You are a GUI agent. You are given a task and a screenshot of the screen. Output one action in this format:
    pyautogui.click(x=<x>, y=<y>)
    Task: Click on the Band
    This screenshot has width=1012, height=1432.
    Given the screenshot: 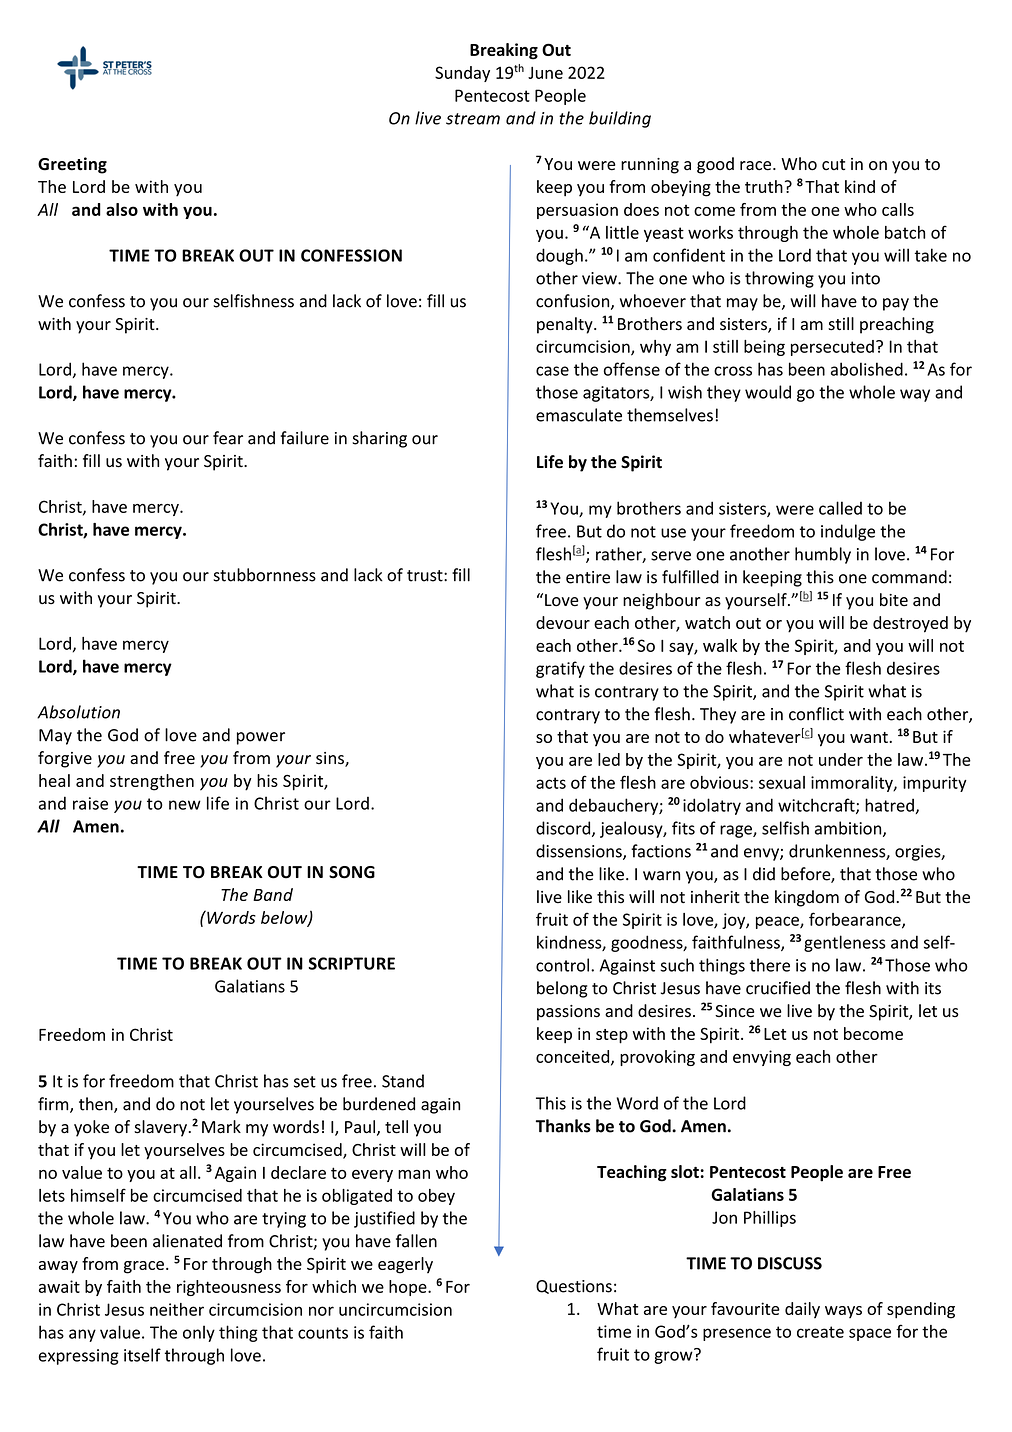 What is the action you would take?
    pyautogui.click(x=273, y=894)
